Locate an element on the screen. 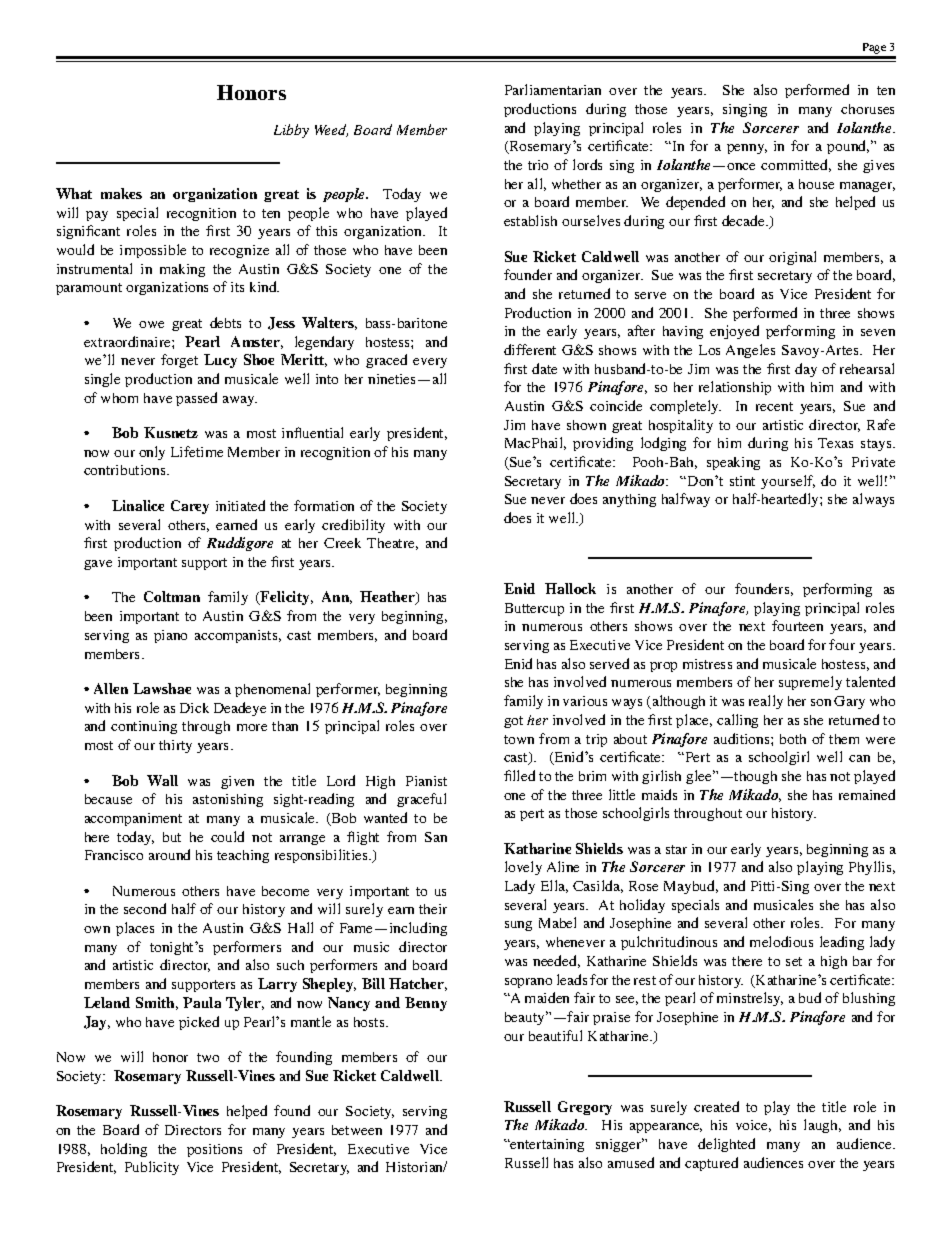 This screenshot has width=952, height=1233. positions is located at coordinates (214, 1150).
